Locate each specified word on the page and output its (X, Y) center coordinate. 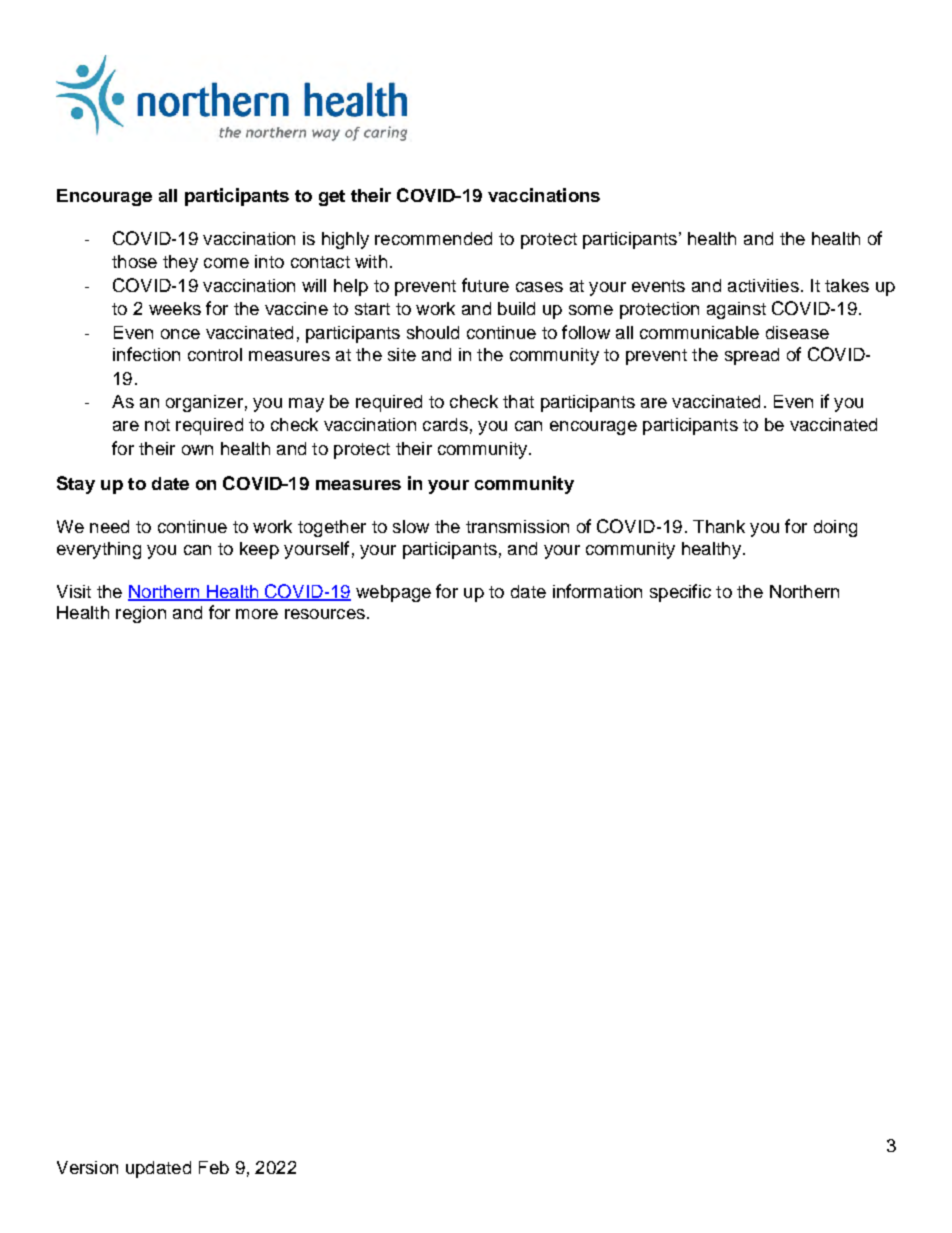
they (180, 263)
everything (99, 550)
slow (411, 526)
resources (325, 614)
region (141, 614)
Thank (719, 526)
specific (680, 593)
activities (763, 285)
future (485, 285)
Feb (214, 1167)
